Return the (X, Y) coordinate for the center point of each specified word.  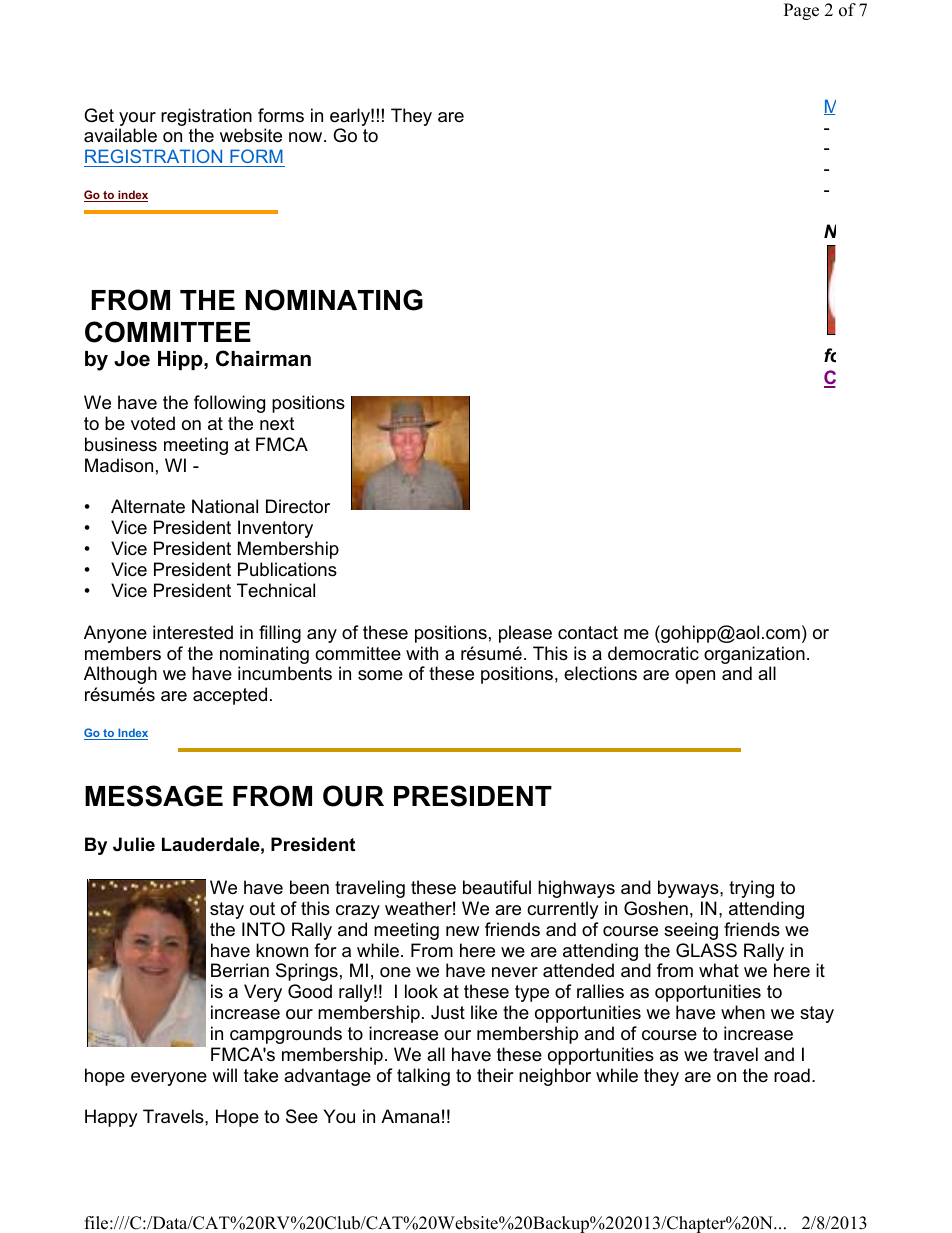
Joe (132, 359)
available (120, 135)
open (695, 677)
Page (801, 11)
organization (754, 656)
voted (153, 423)
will (224, 1075)
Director (298, 506)
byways (689, 889)
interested (193, 632)
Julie (134, 844)
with (422, 653)
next (277, 424)
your (137, 120)
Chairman (263, 358)
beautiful (497, 887)
